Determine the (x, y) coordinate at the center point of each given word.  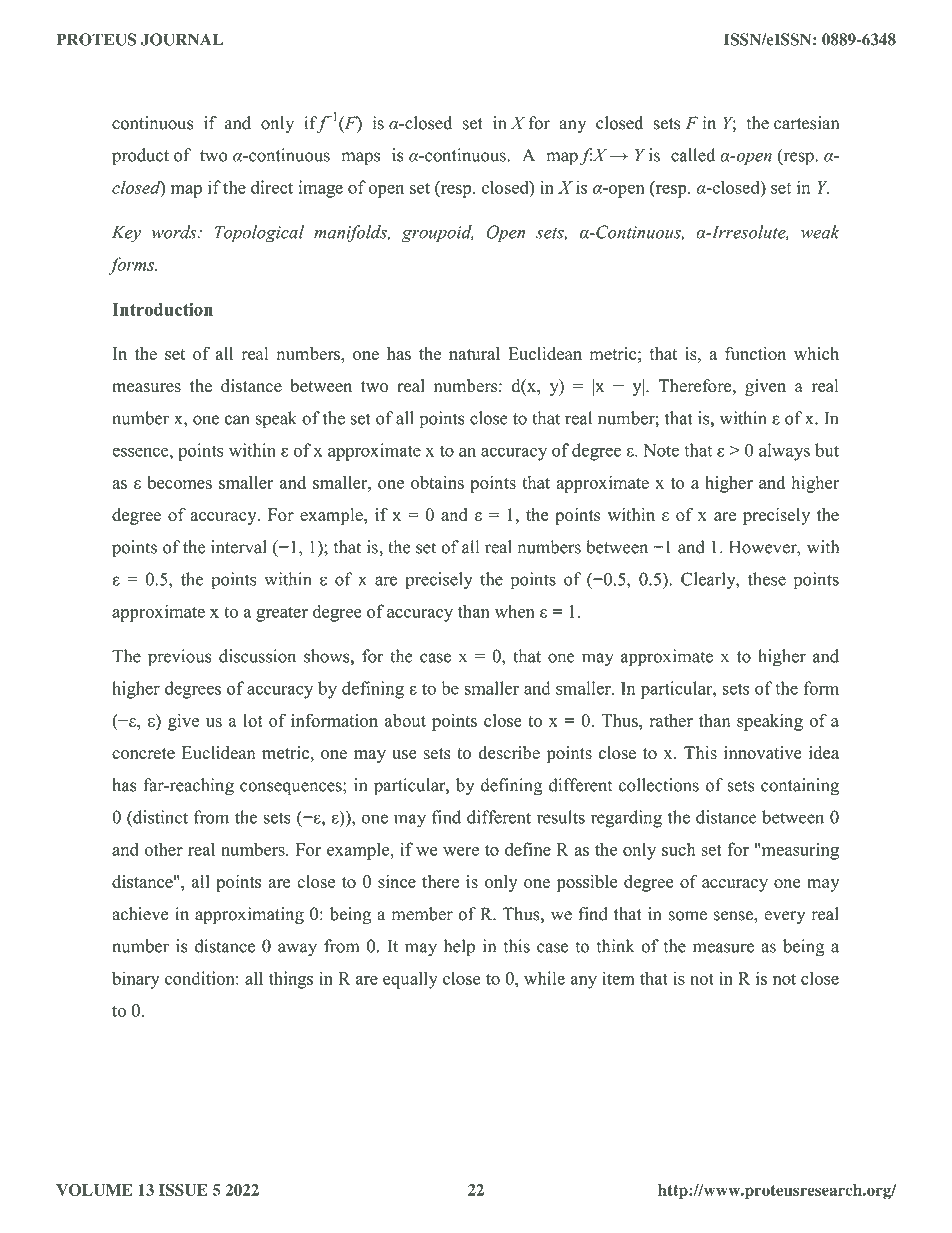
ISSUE (183, 1190)
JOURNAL (182, 39)
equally (410, 980)
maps (360, 159)
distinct (159, 817)
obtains (437, 482)
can (237, 420)
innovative (763, 753)
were (461, 851)
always (784, 452)
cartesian (806, 123)
